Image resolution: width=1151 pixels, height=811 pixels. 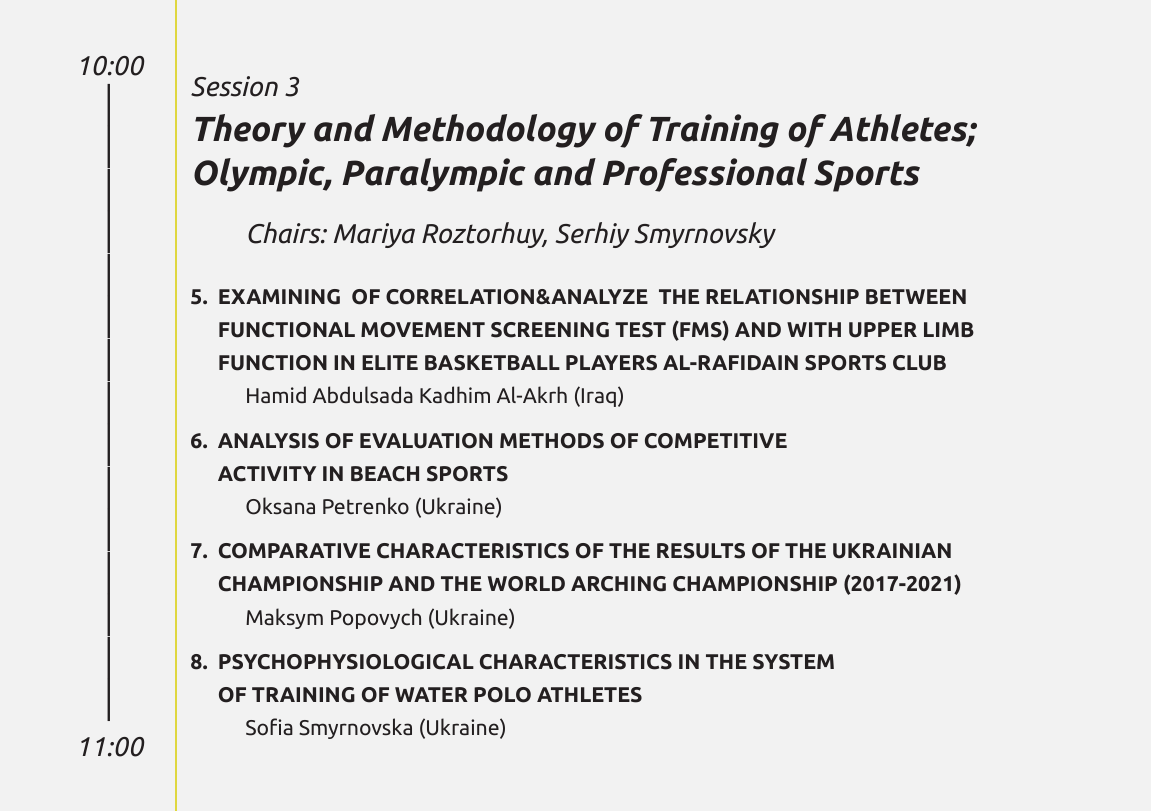 I want to click on SYSTEM, so click(x=793, y=662).
